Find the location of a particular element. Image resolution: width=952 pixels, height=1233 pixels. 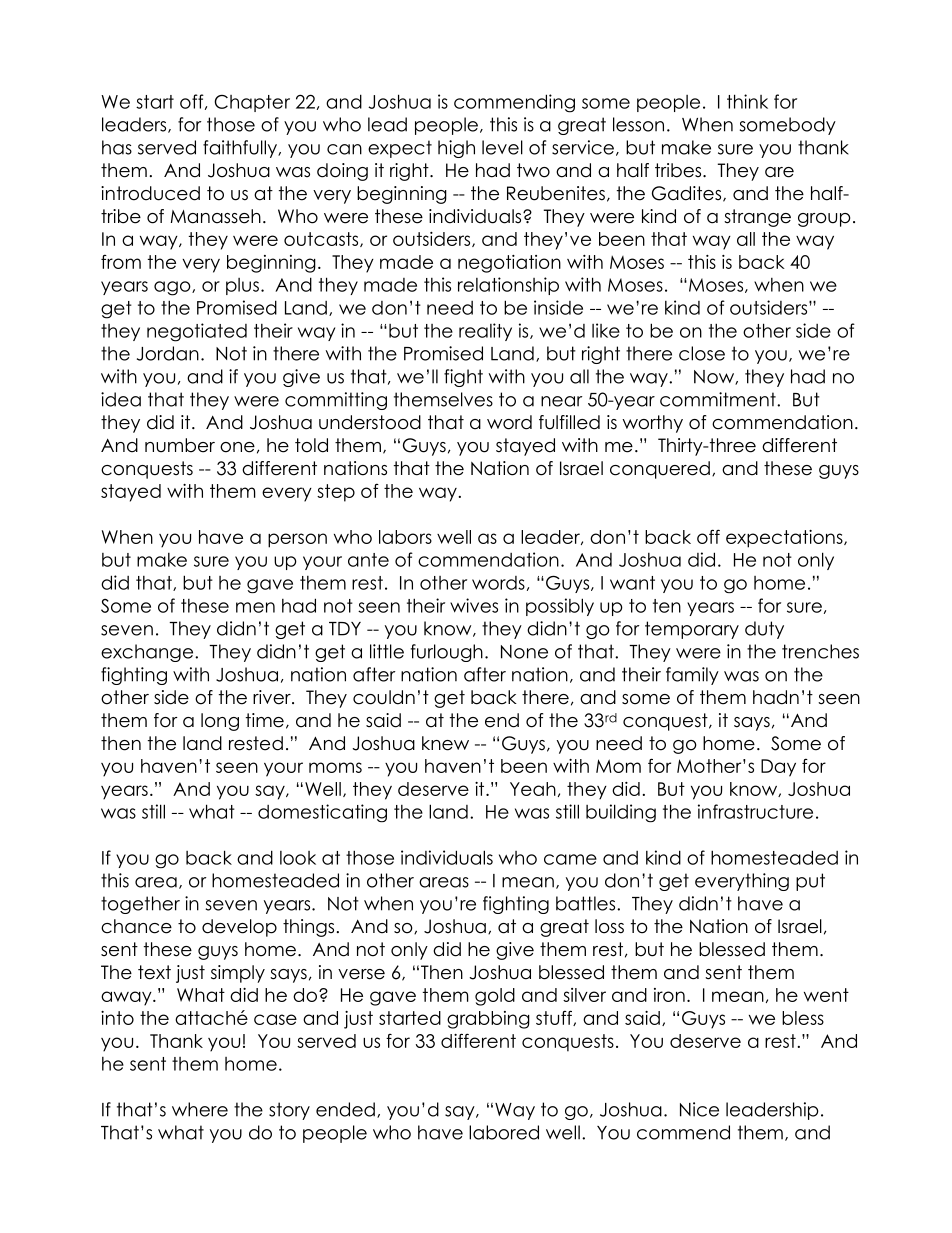

think is located at coordinates (747, 101).
